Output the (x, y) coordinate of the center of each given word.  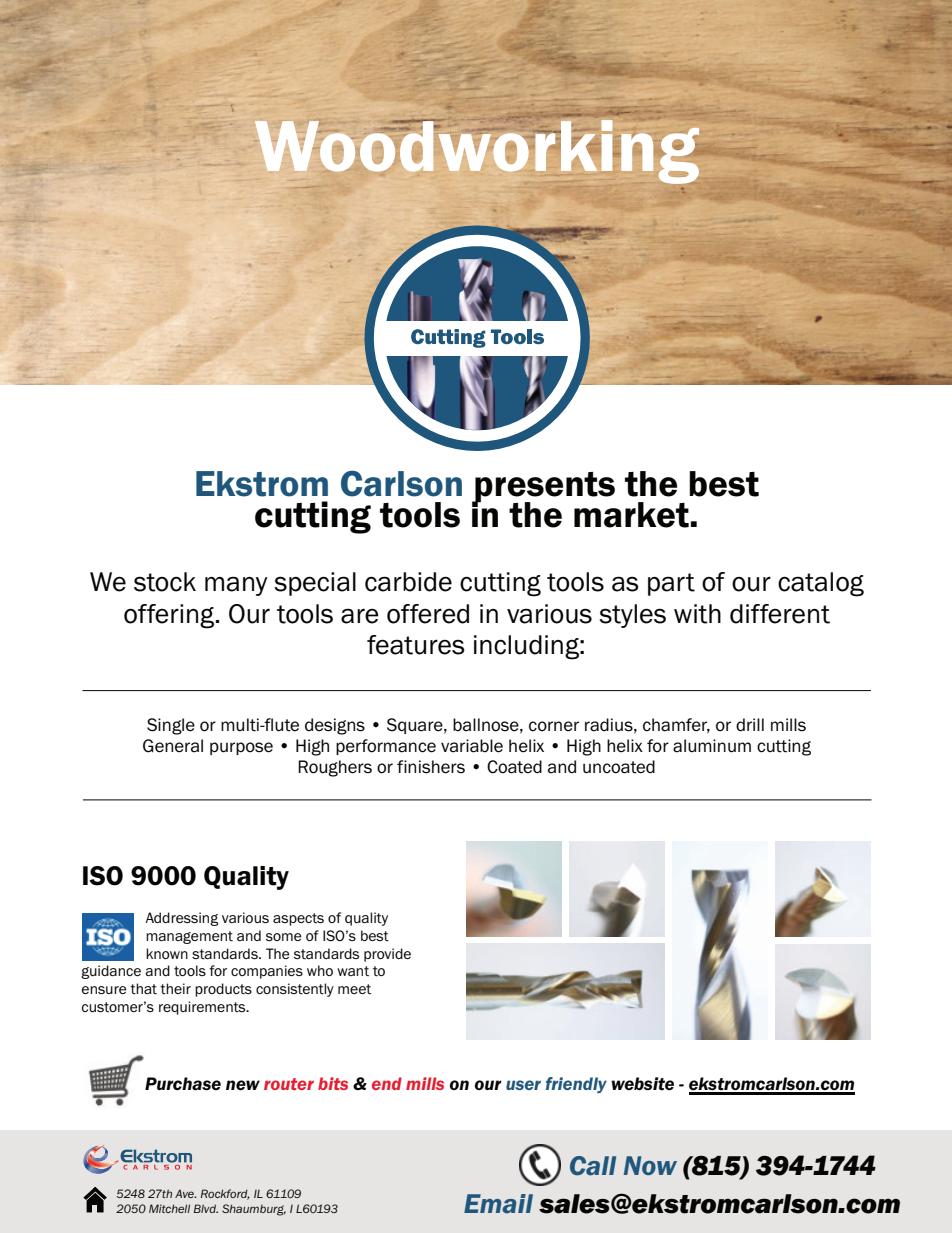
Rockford (225, 1194)
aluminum (712, 746)
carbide (408, 582)
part (671, 584)
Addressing (181, 919)
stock (165, 582)
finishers (431, 767)
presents (544, 488)
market (631, 515)
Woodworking (477, 151)
